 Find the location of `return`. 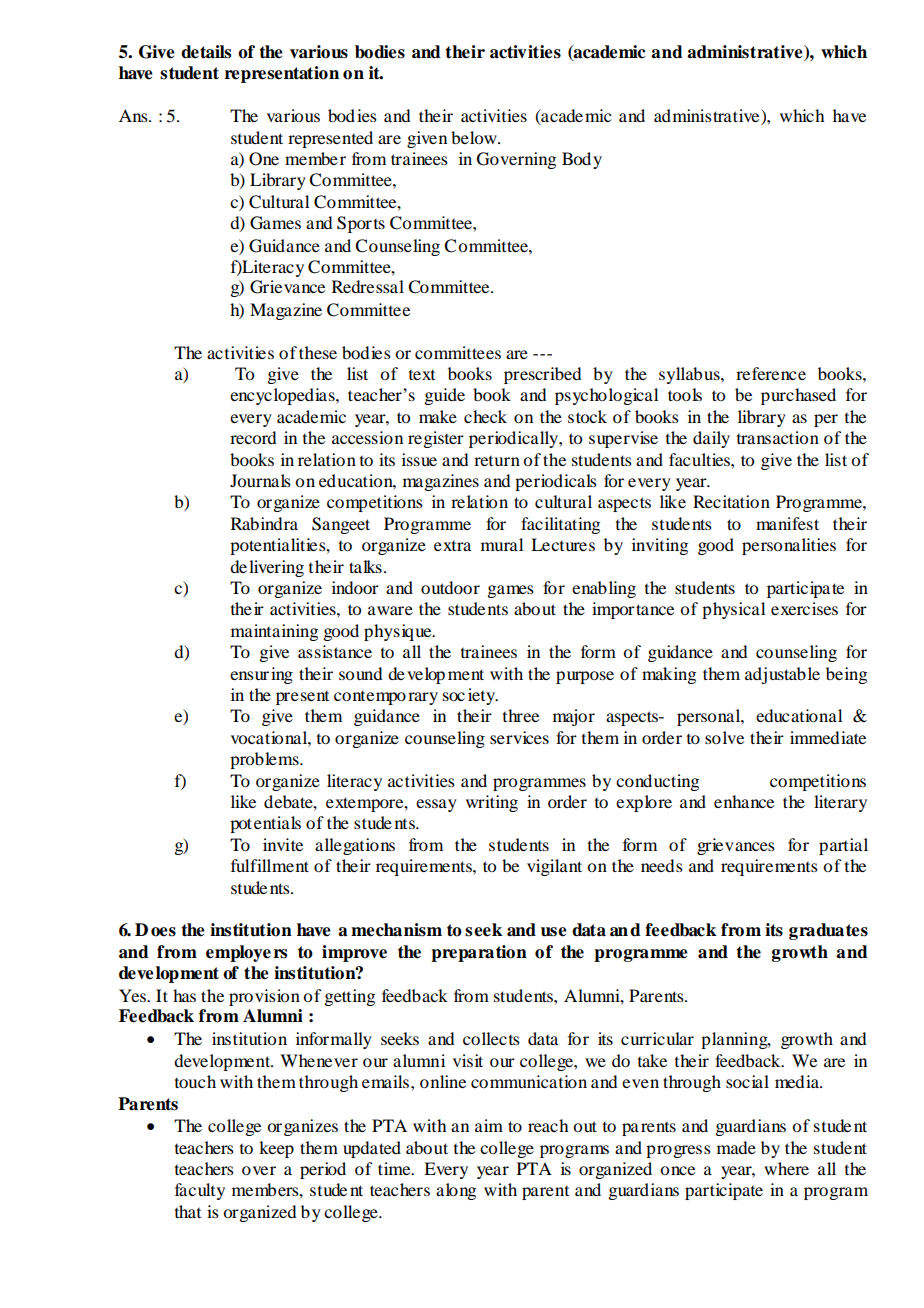

return is located at coordinates (497, 461).
